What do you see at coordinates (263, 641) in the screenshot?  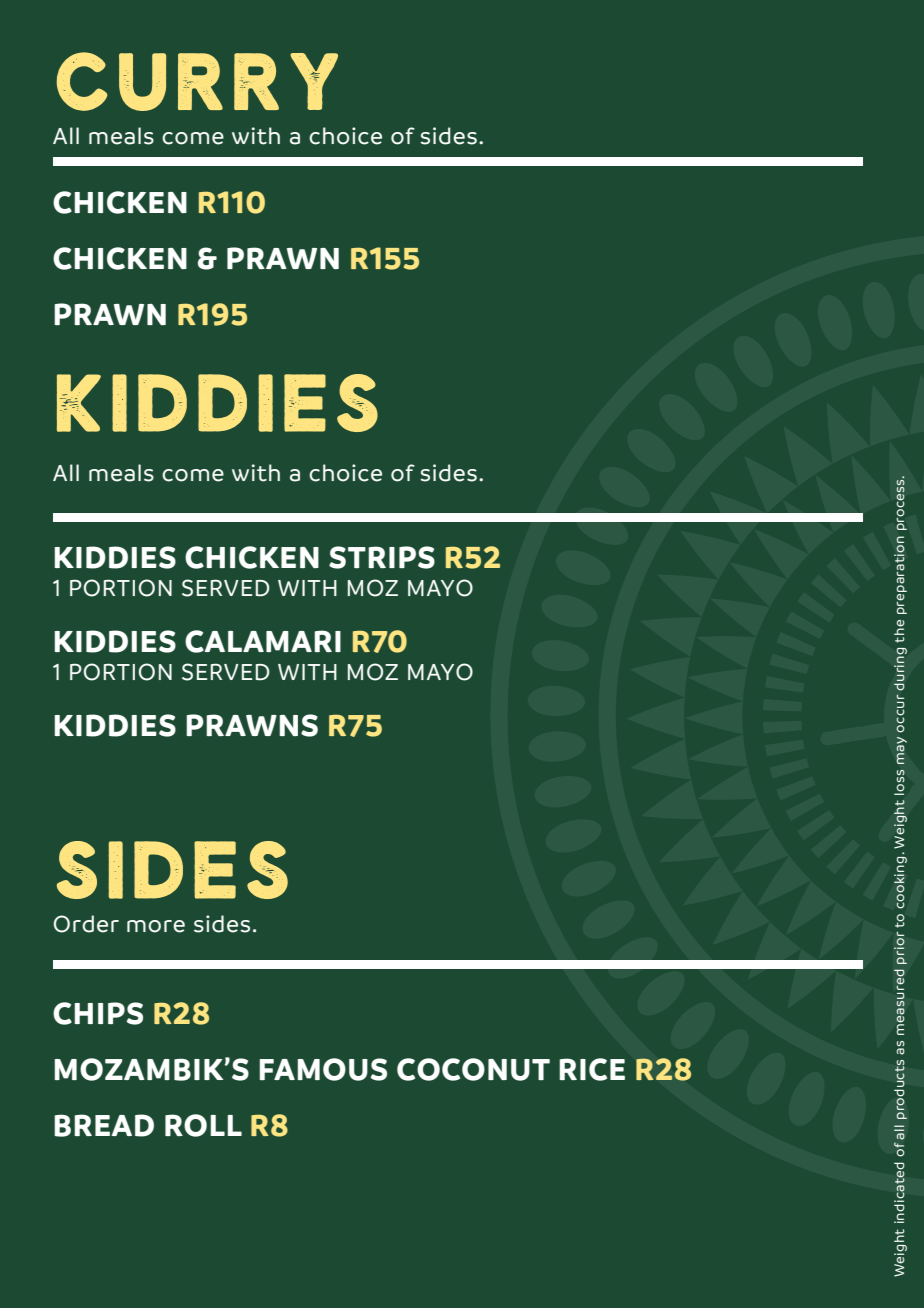 I see `CALAMARI` at bounding box center [263, 641].
